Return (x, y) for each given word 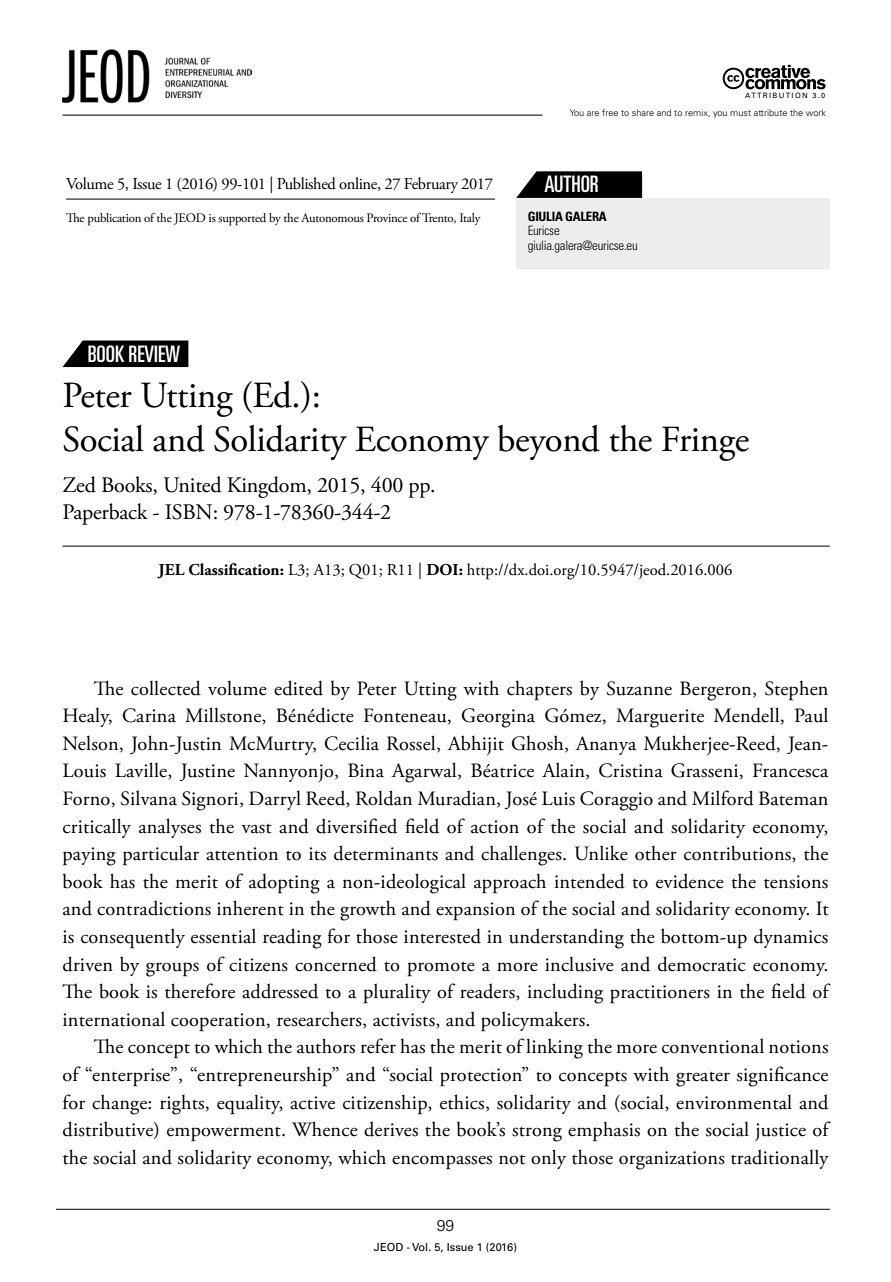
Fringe (705, 443)
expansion (475, 911)
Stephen (796, 690)
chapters (539, 690)
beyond (549, 442)
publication (114, 219)
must (740, 113)
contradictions (154, 908)
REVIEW (154, 353)
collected (166, 688)
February (431, 185)
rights (182, 1104)
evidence (690, 881)
